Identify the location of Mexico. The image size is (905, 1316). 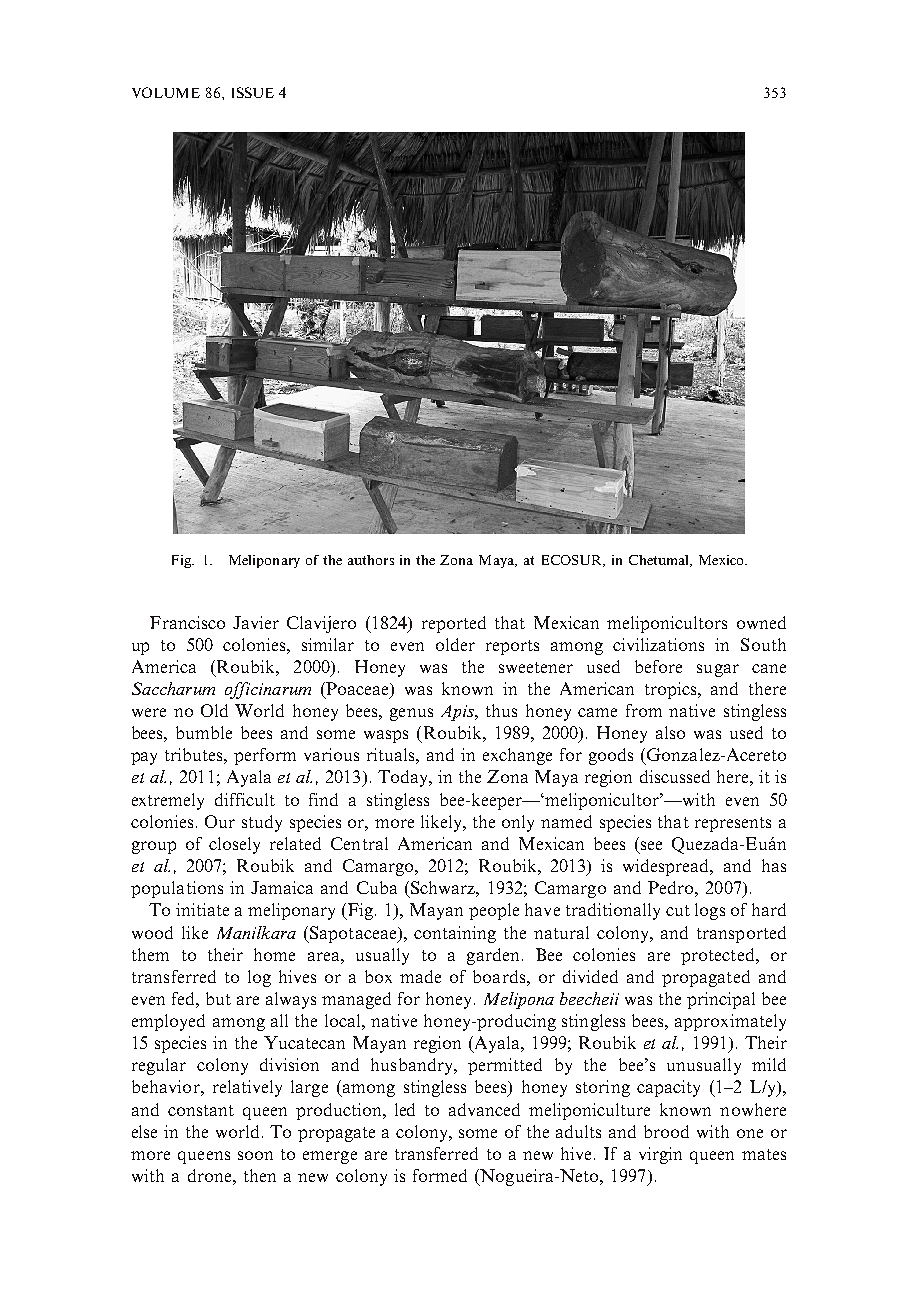
(722, 560).
